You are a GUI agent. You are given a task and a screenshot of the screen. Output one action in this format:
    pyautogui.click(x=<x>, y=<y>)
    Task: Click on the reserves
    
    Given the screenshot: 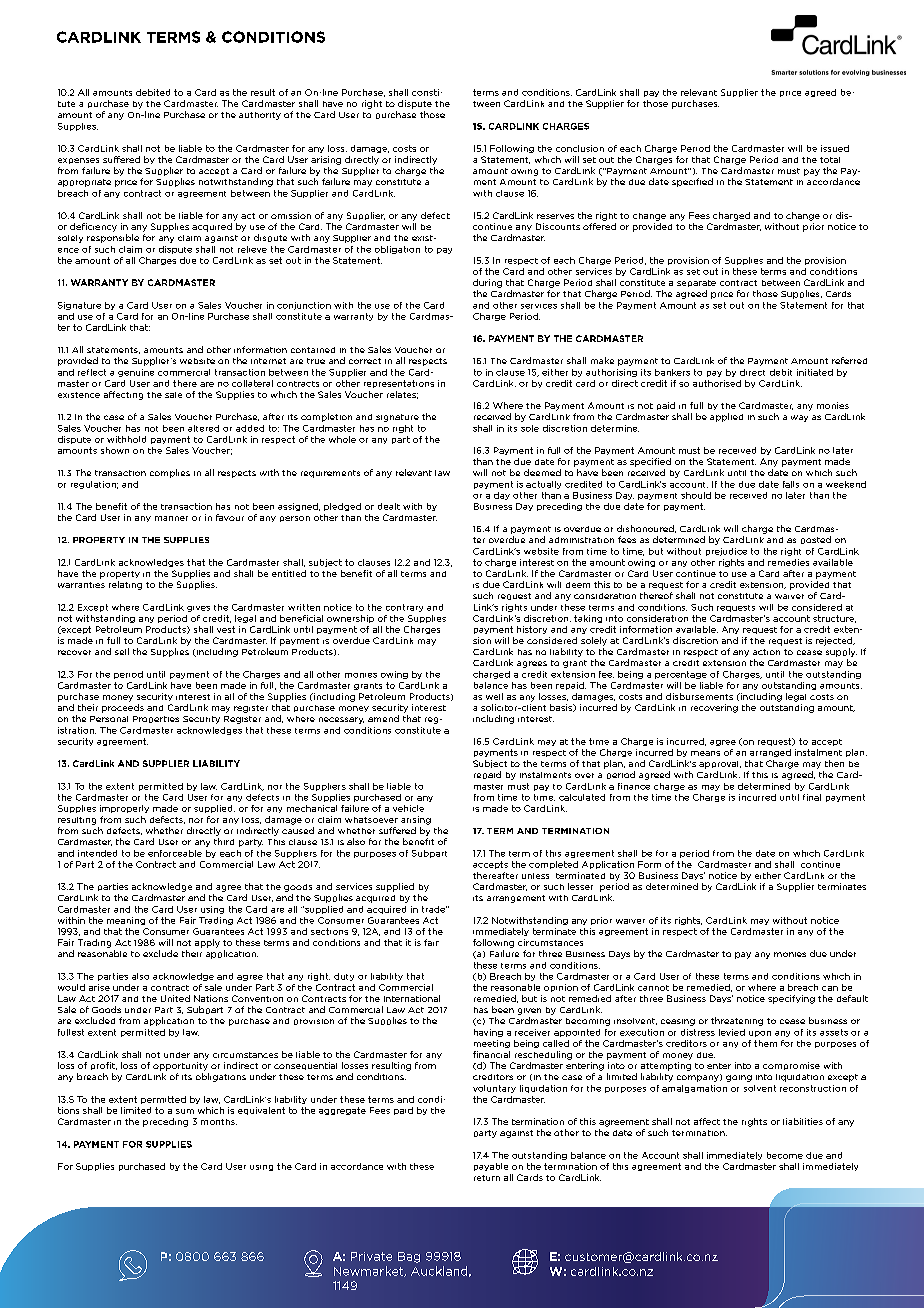 What is the action you would take?
    pyautogui.click(x=555, y=216)
